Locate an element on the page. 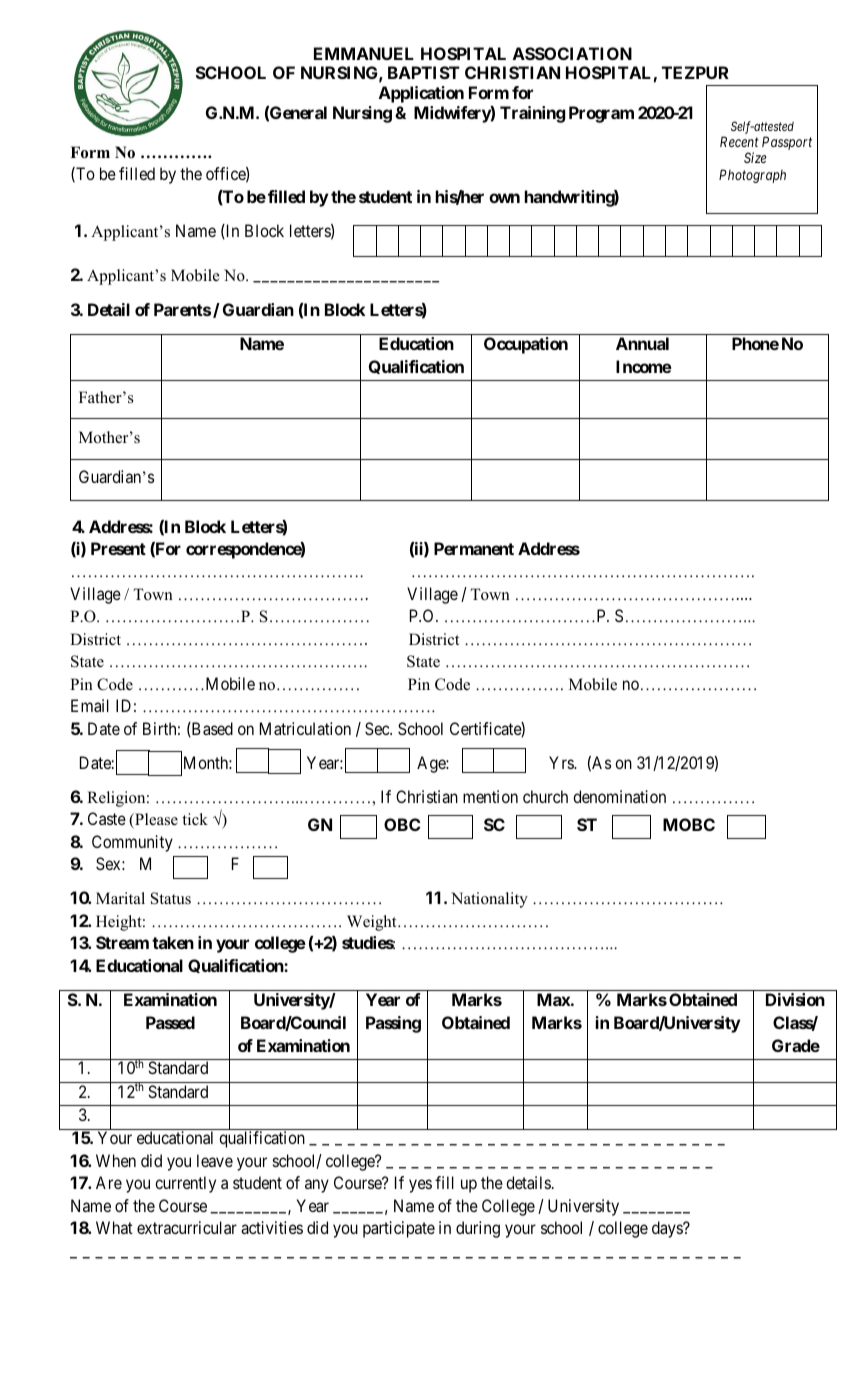 The height and width of the document is (1379, 868). Occupation is located at coordinates (526, 345).
